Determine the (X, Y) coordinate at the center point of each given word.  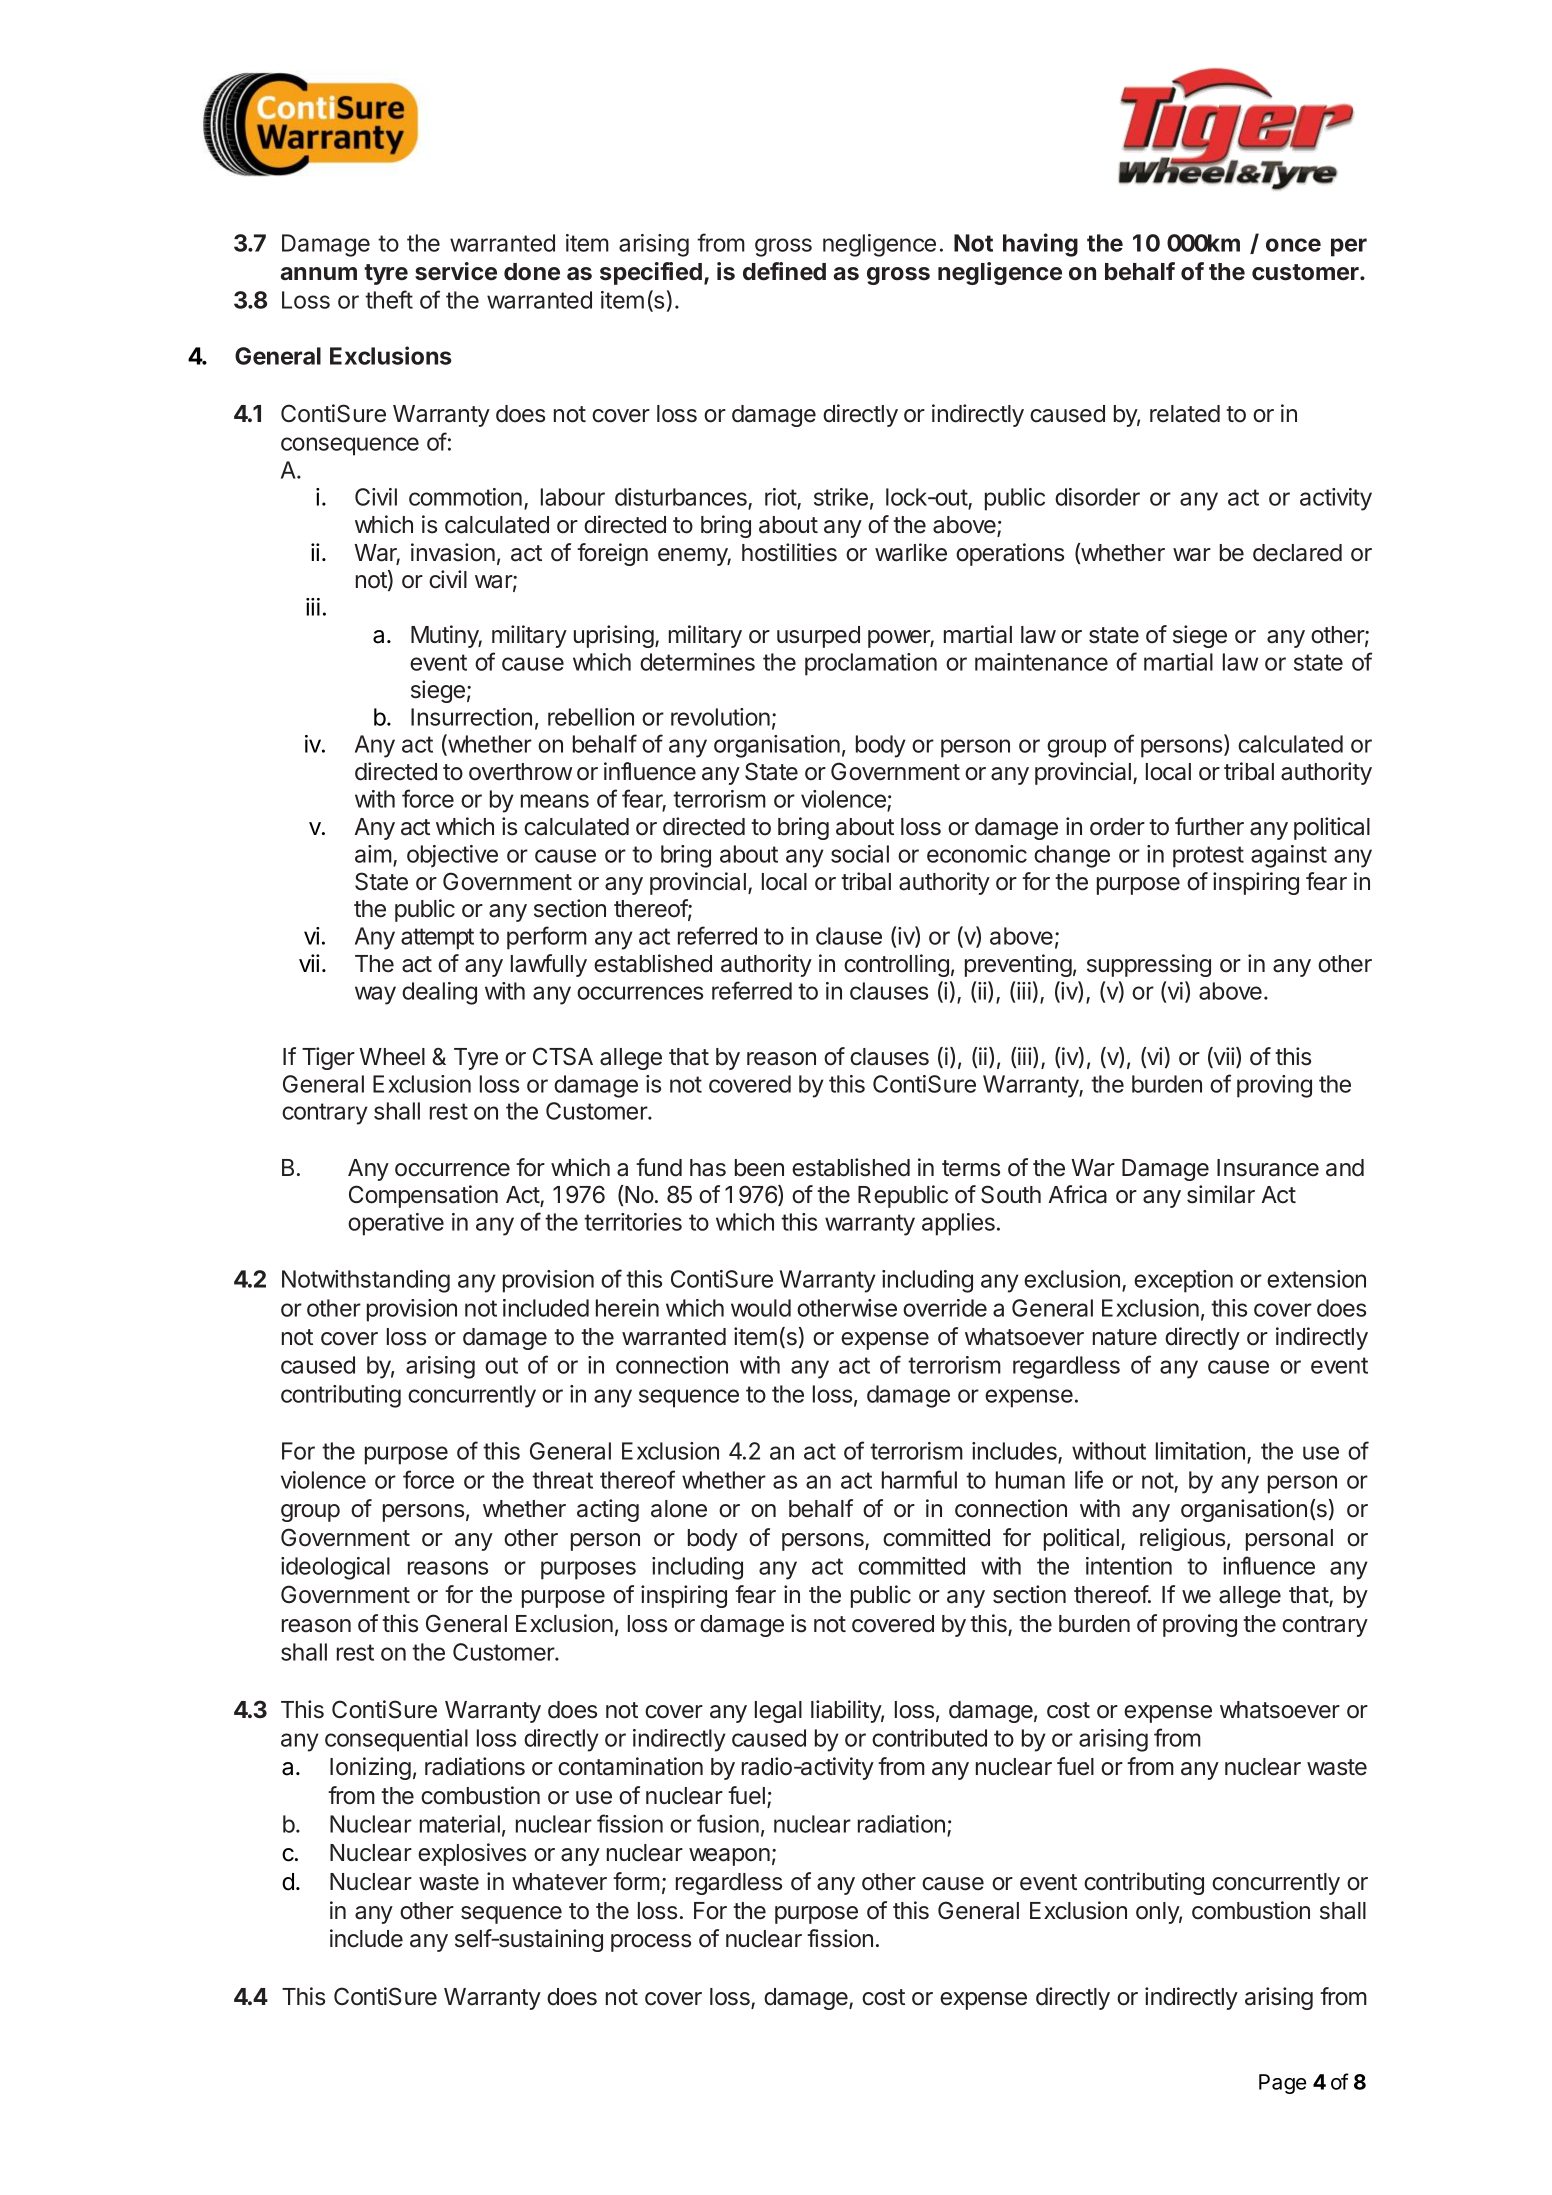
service (456, 271)
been (759, 1168)
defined (784, 271)
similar (1221, 1194)
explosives (472, 1854)
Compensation (423, 1196)
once (1293, 245)
